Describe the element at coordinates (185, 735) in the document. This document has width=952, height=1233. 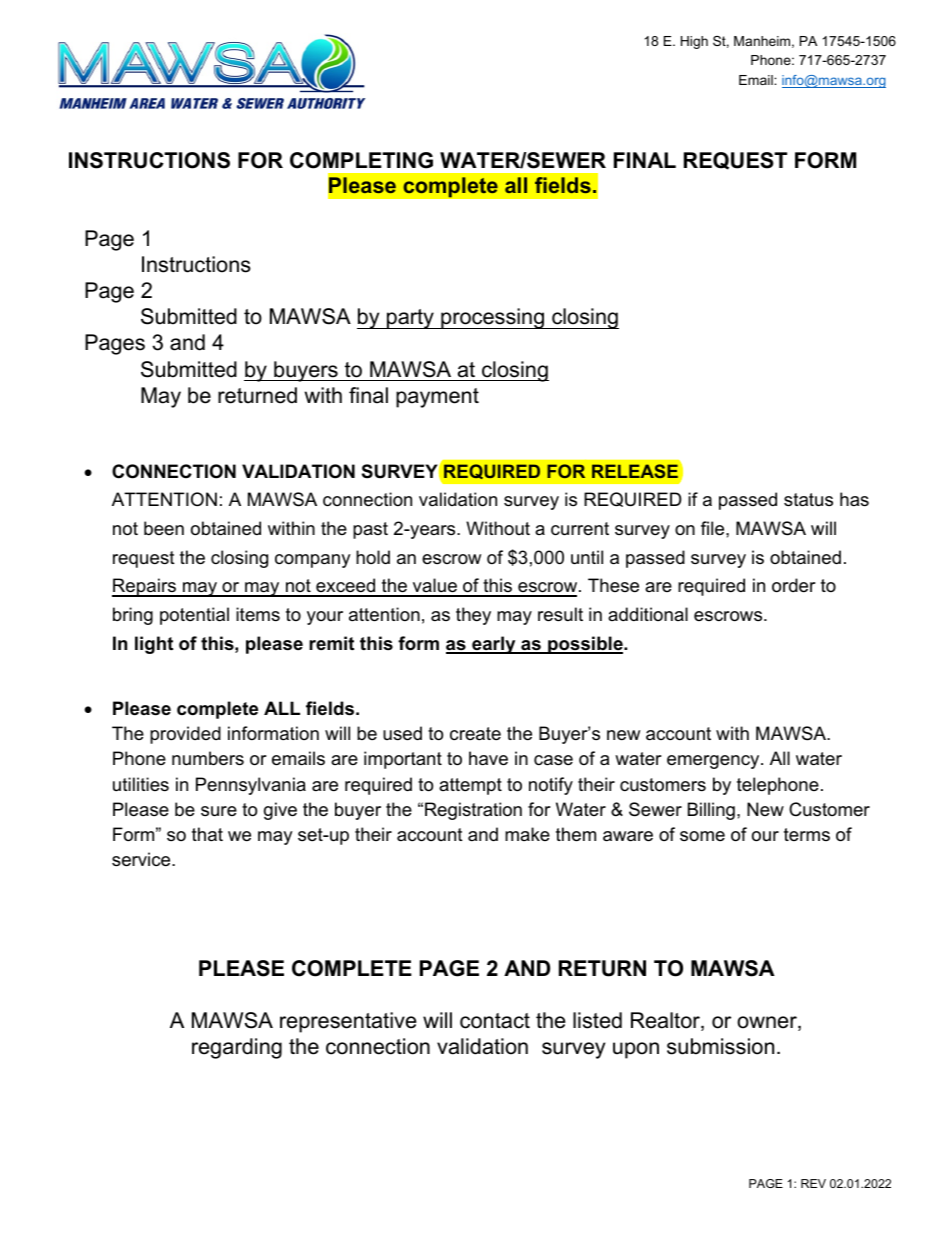
I see `provided` at that location.
